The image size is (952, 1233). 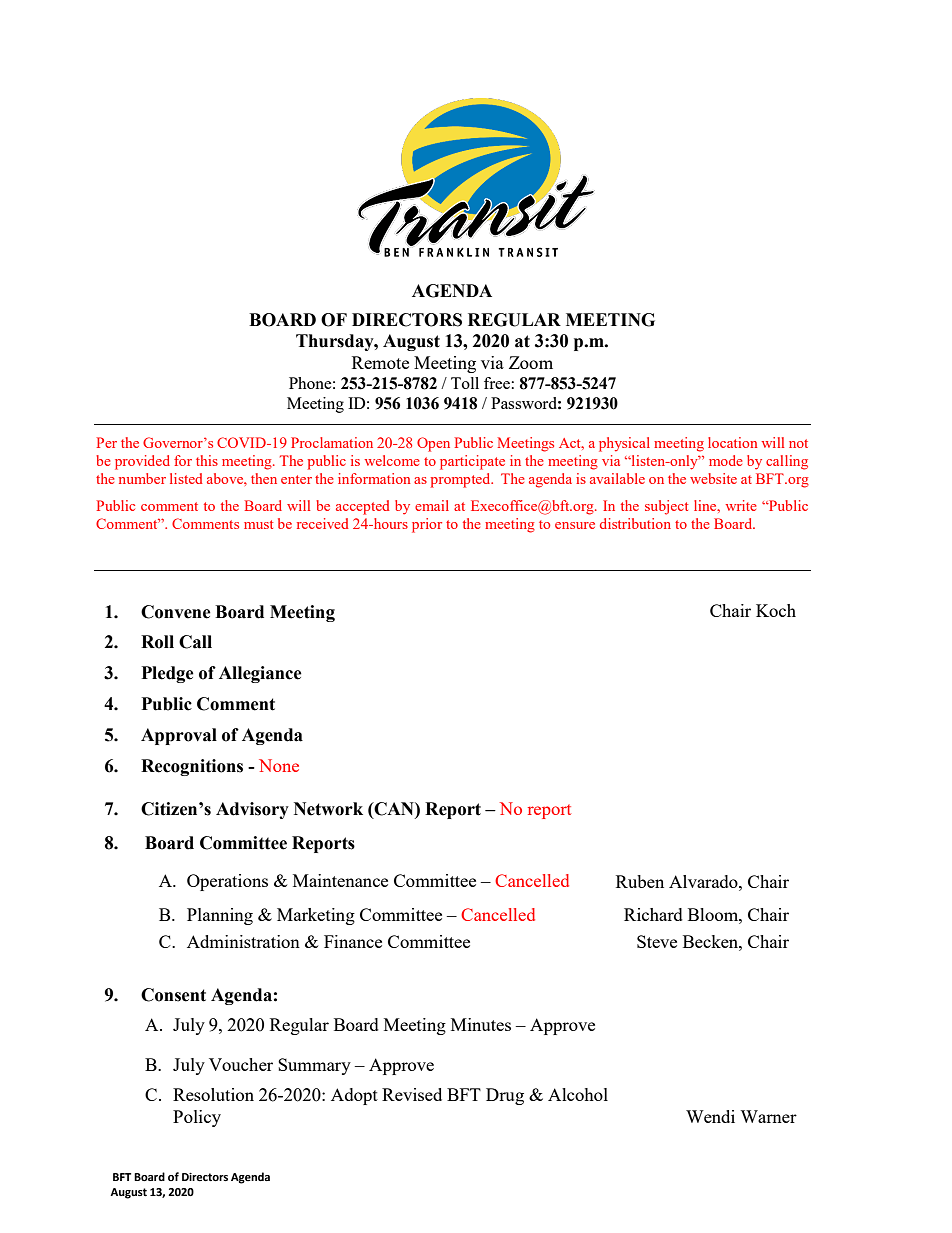 What do you see at coordinates (732, 442) in the screenshot?
I see `location` at bounding box center [732, 442].
